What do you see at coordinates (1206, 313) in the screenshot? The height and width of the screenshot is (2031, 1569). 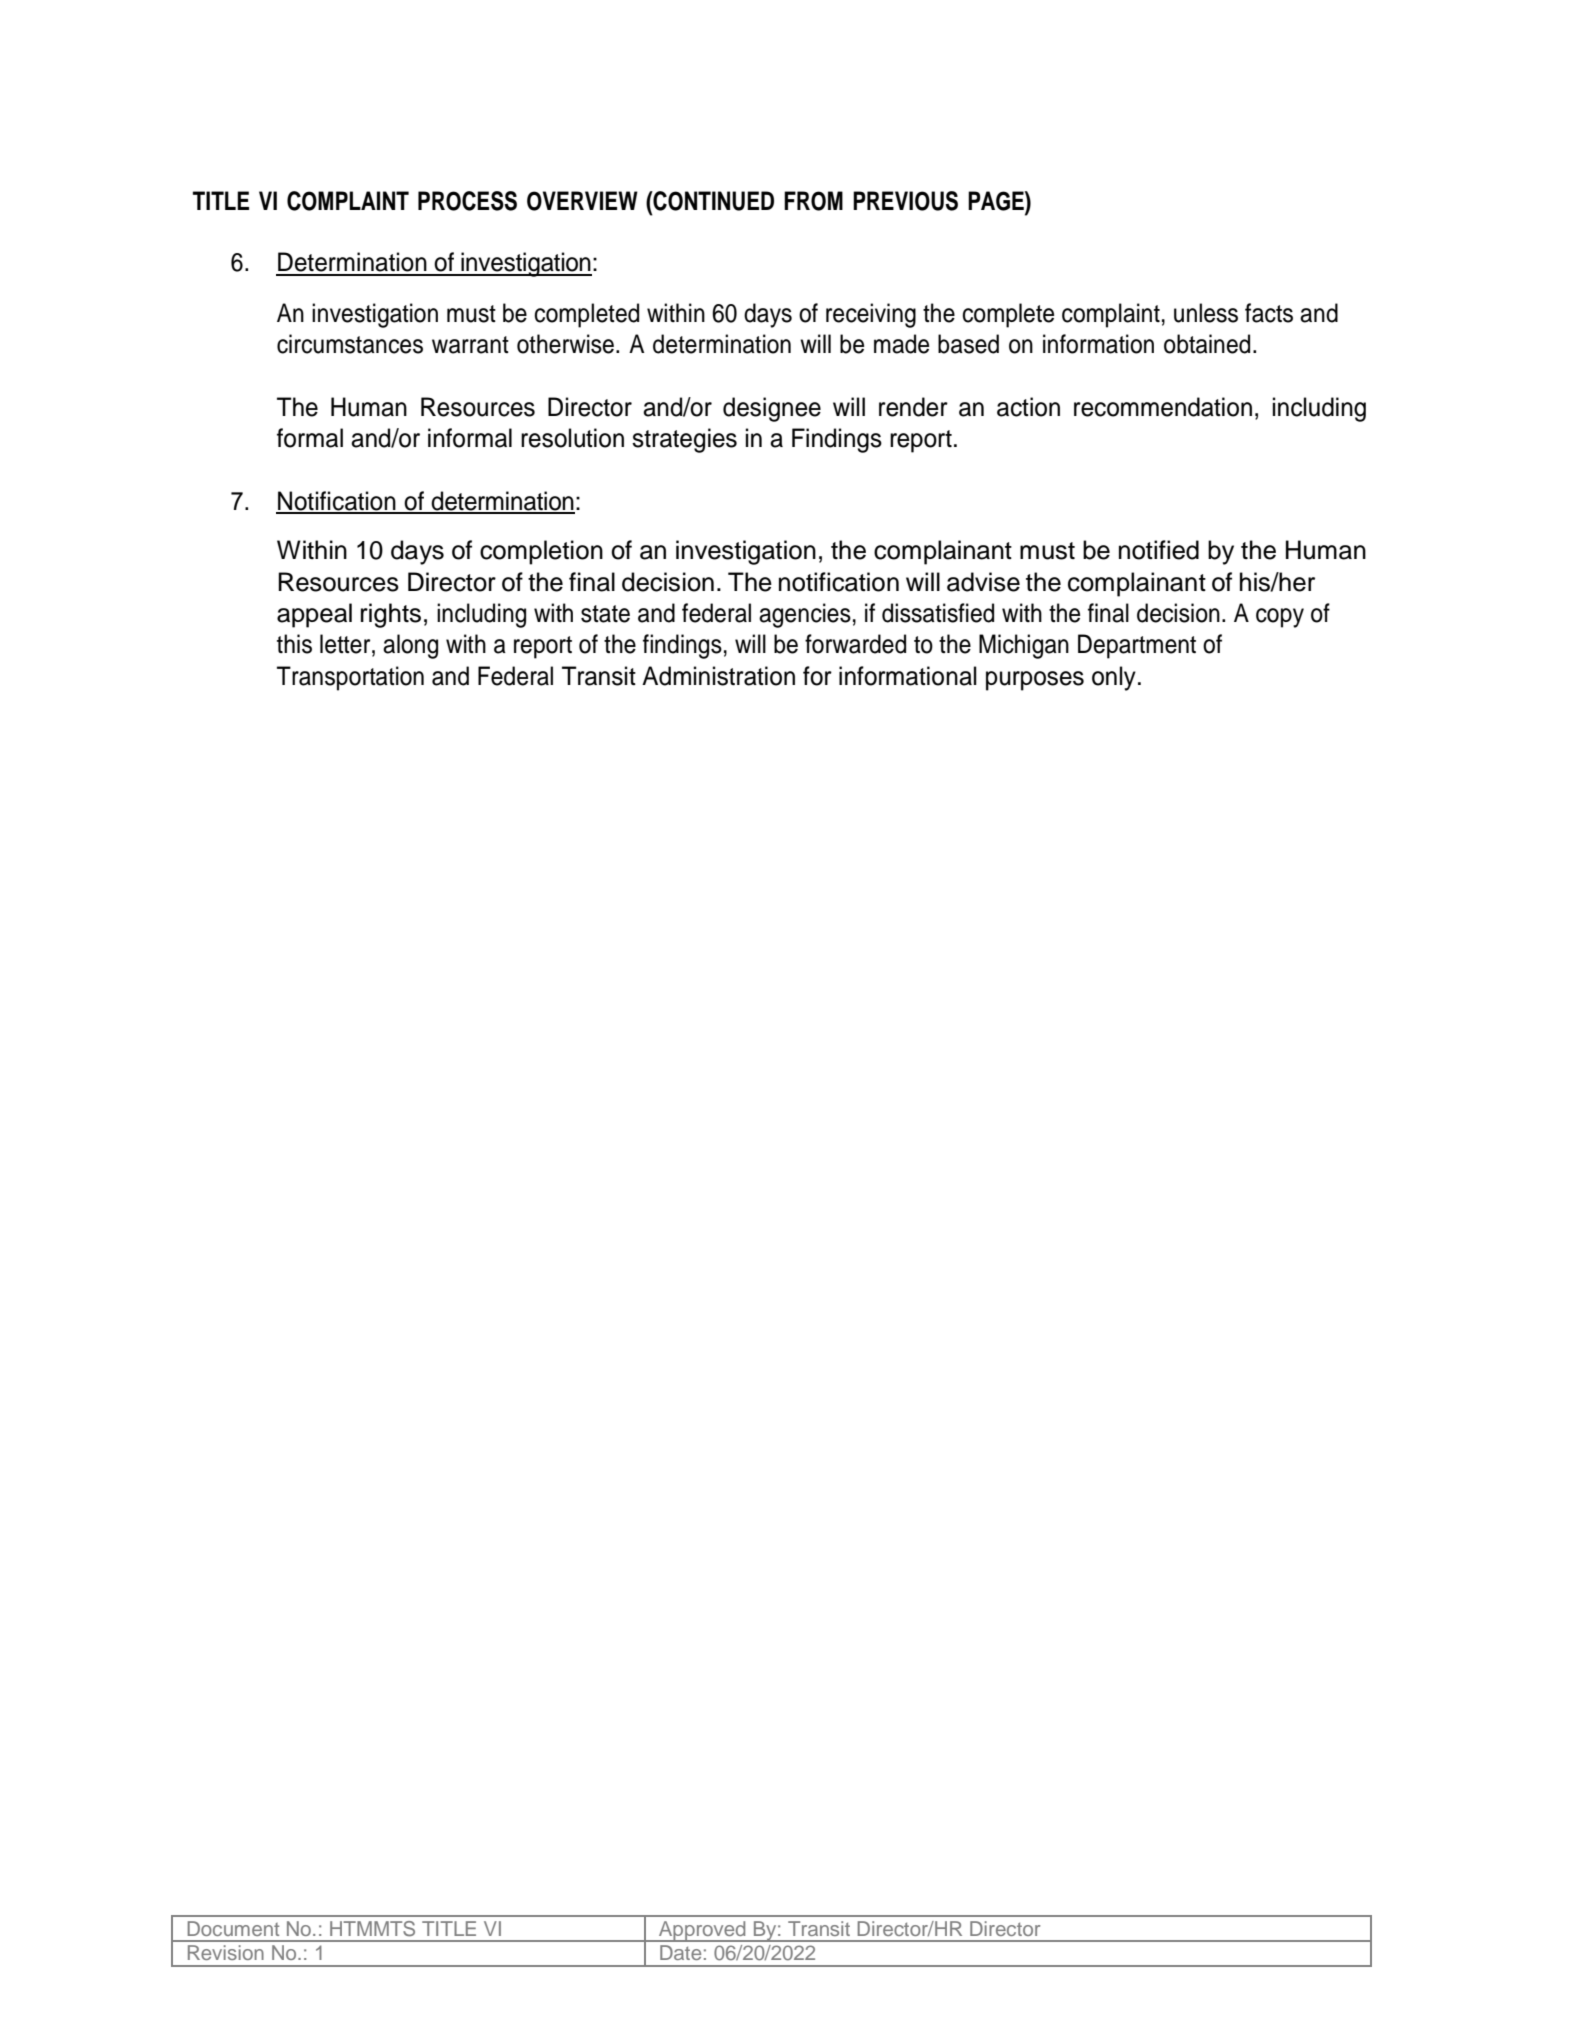 I see `unless` at bounding box center [1206, 313].
